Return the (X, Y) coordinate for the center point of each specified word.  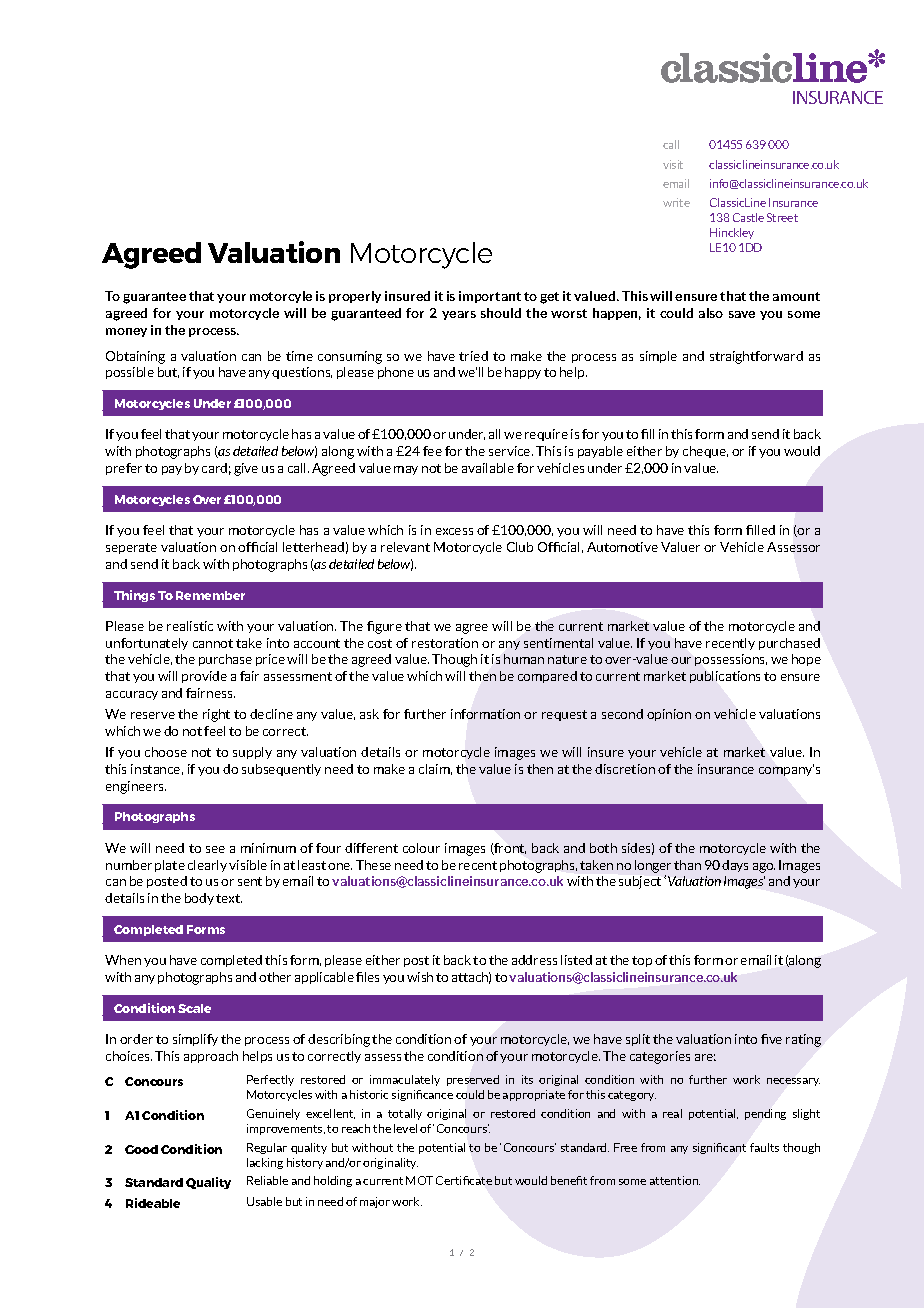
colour (421, 848)
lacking (265, 1163)
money (126, 332)
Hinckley (732, 233)
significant (719, 1148)
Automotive (622, 547)
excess (454, 531)
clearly (207, 866)
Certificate (464, 1180)
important (490, 297)
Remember (210, 595)
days (735, 866)
